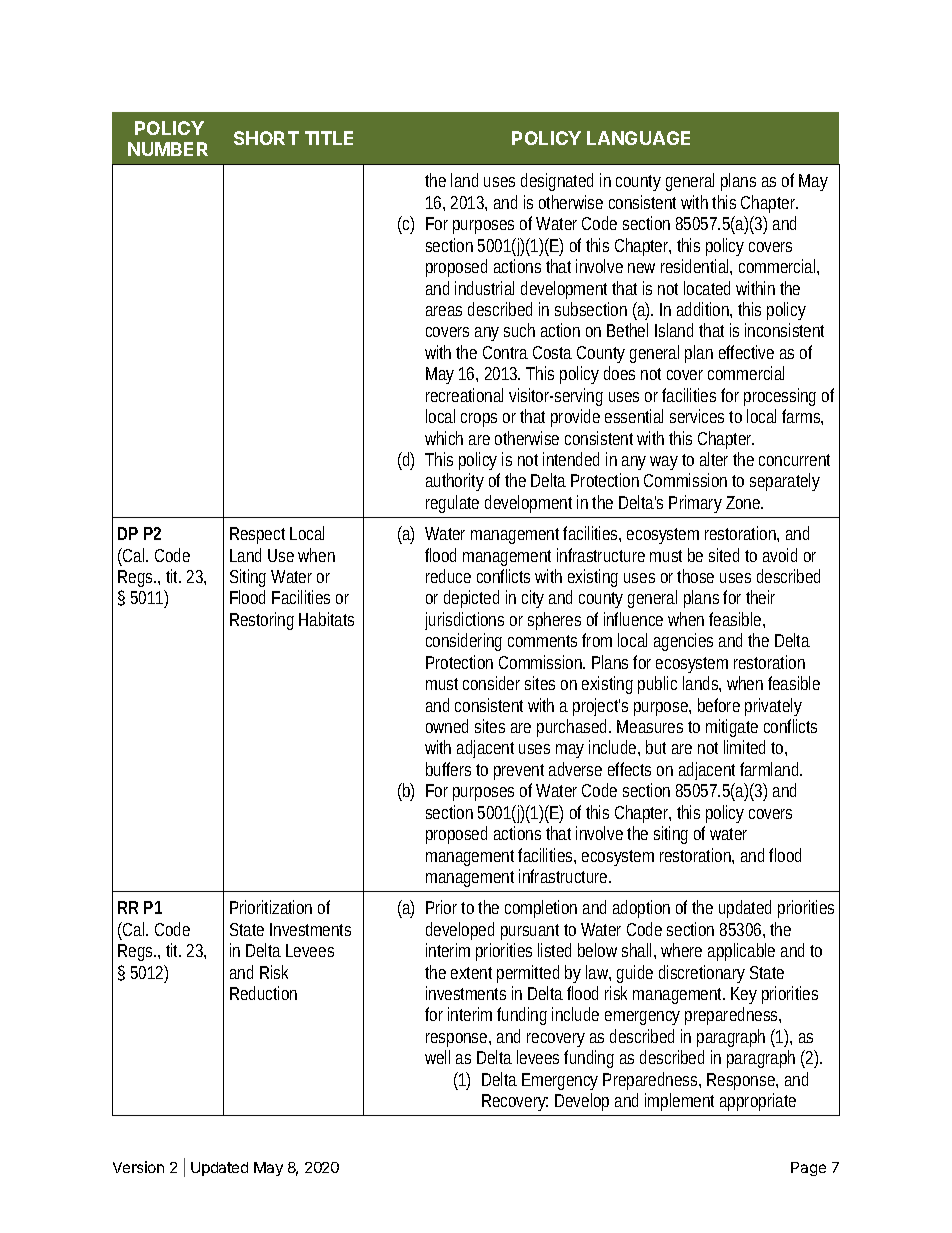 This screenshot has width=952, height=1233. I want to click on agencies, so click(683, 642).
